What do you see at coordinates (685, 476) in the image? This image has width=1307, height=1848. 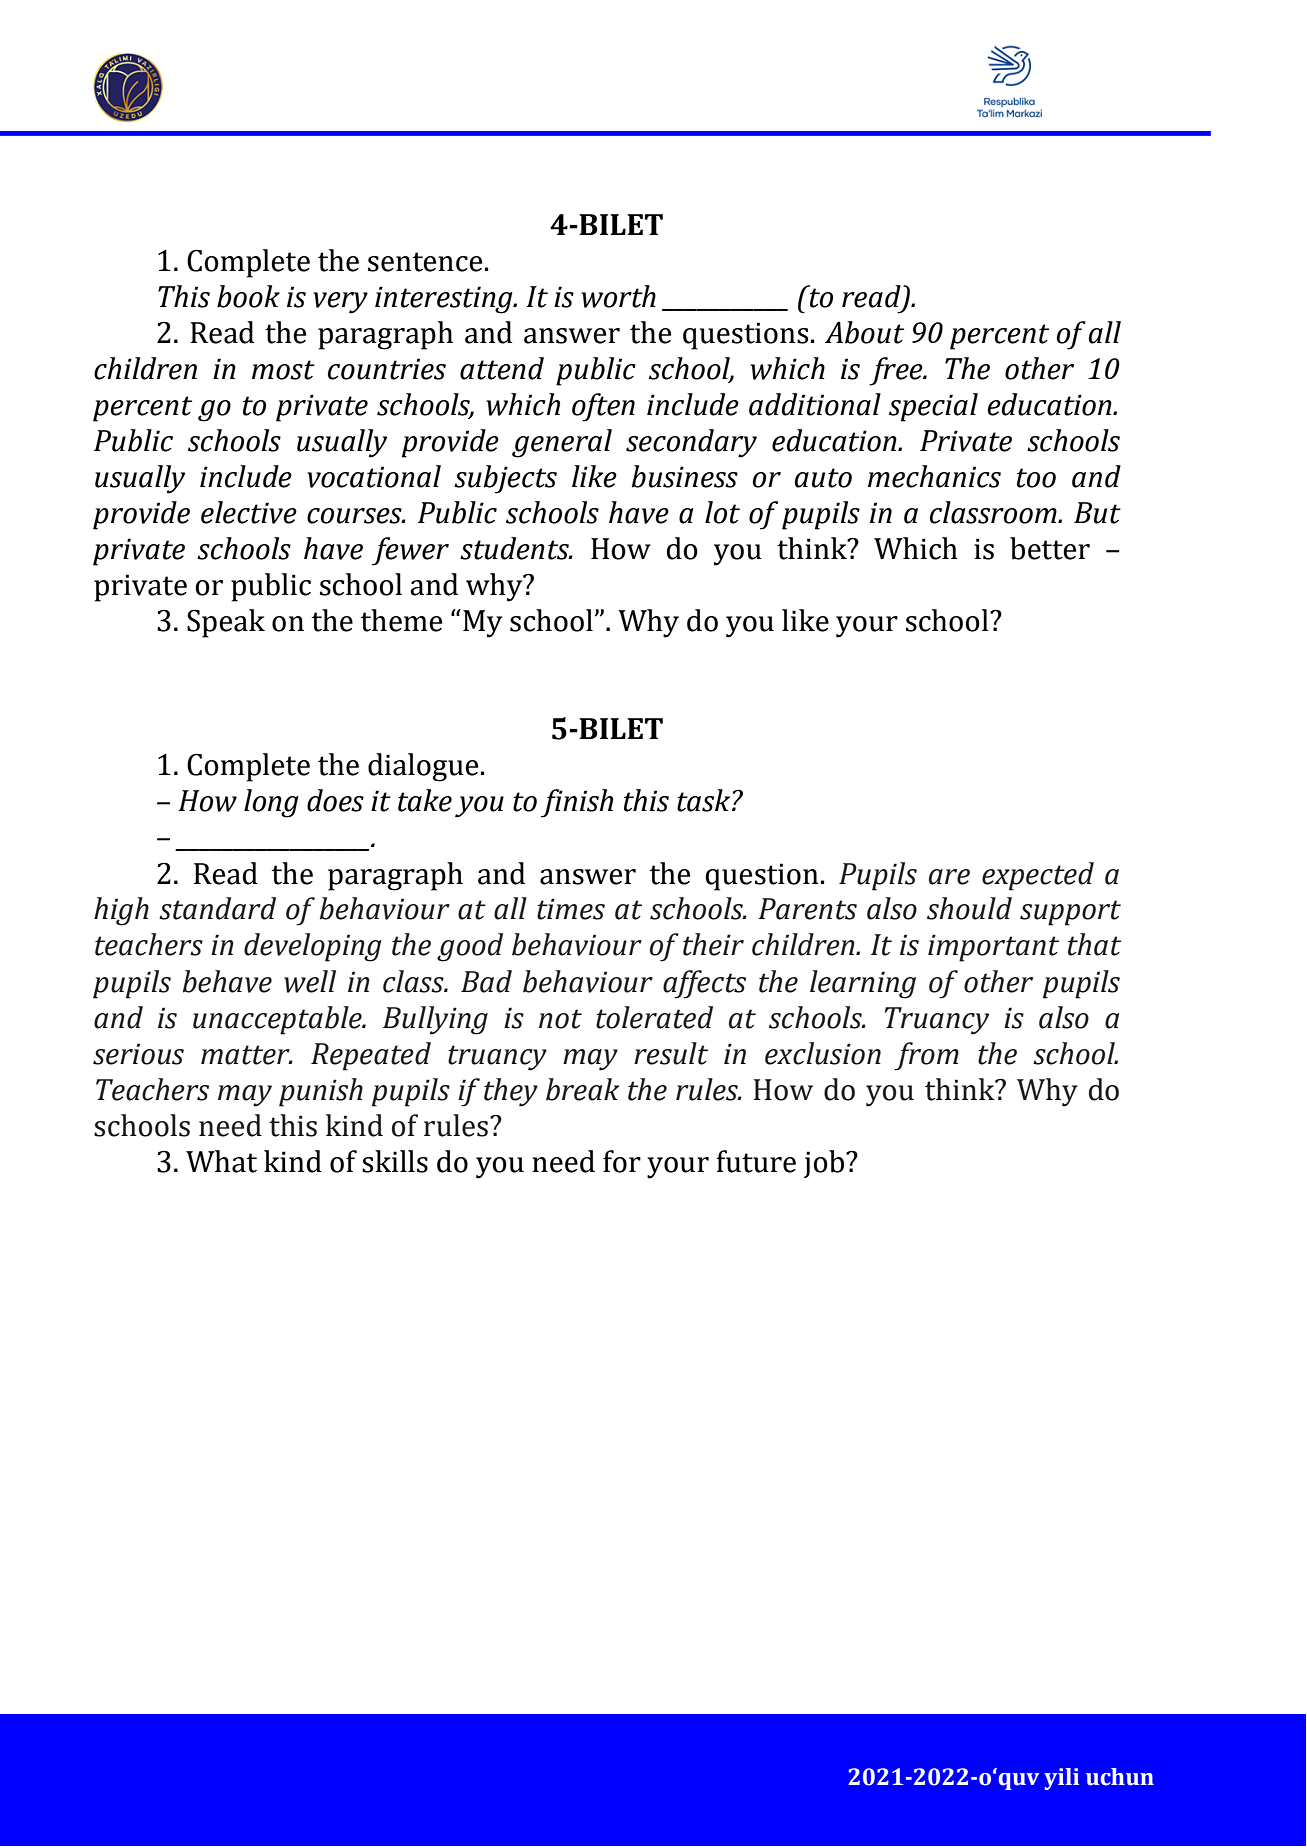 I see `business` at bounding box center [685, 476].
